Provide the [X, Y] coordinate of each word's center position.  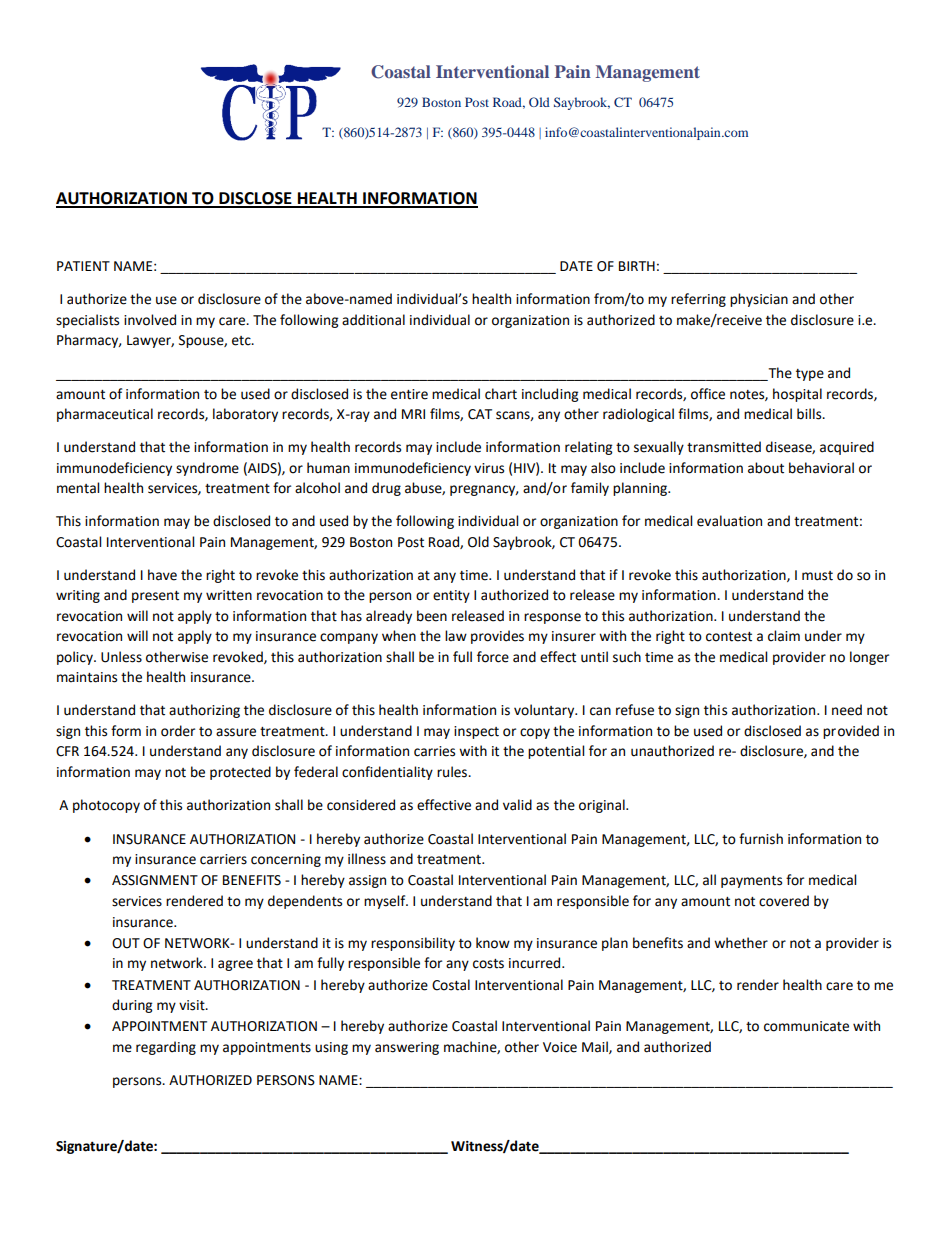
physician [759, 300]
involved [150, 320]
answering [407, 1048]
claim [784, 636]
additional [373, 320]
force [493, 657]
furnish [761, 839]
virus [489, 468]
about [766, 468]
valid [517, 805]
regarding [166, 1048]
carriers [223, 859]
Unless [121, 657]
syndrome [207, 469]
